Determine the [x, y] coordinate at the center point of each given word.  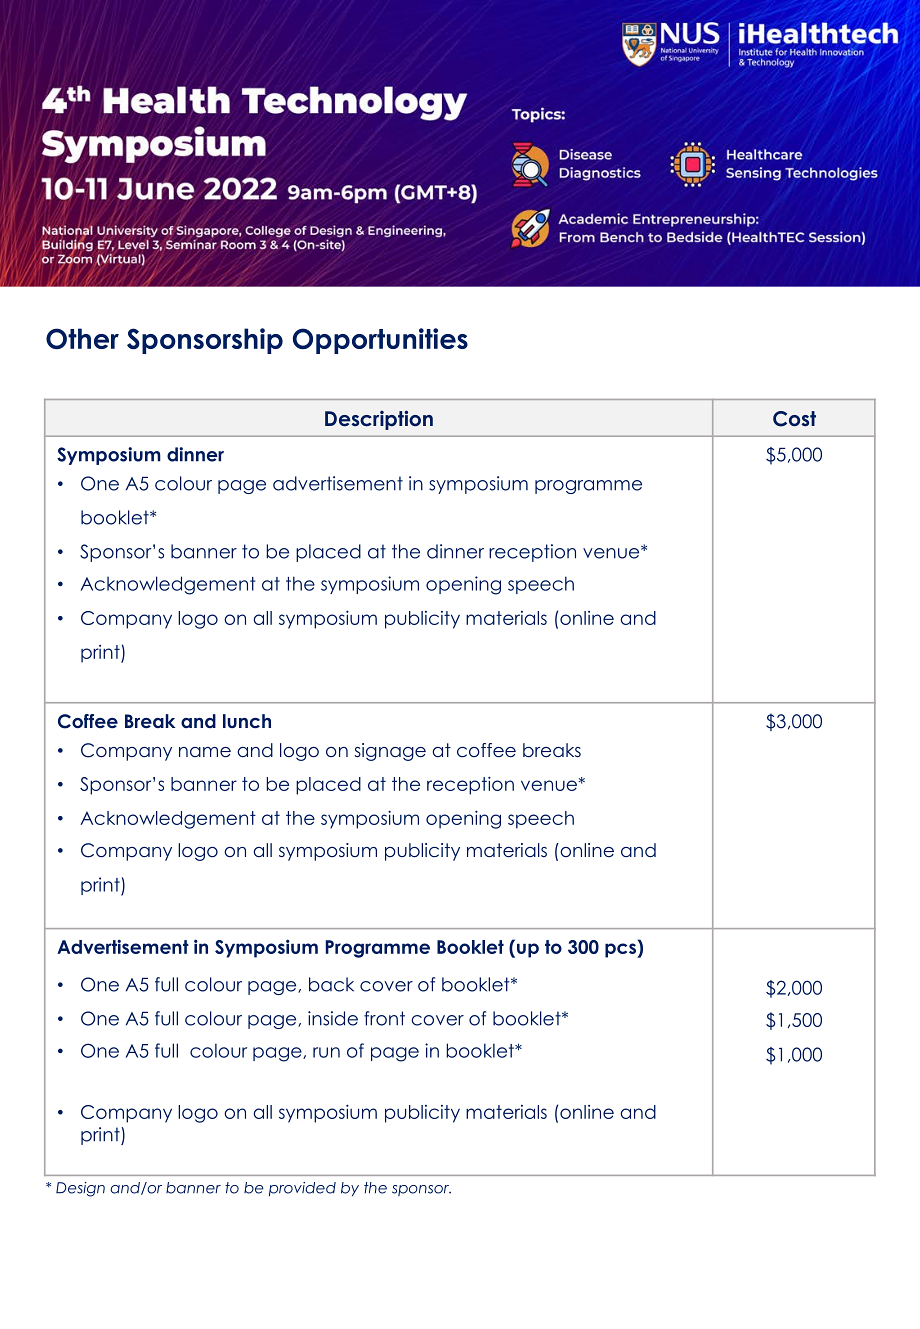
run [326, 1052]
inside [333, 1018]
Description [379, 420]
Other [82, 338]
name [205, 752]
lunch [247, 721]
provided [302, 1189]
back [331, 984]
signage [390, 752]
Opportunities [380, 341]
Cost [794, 419]
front [384, 1018]
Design [80, 1189]
